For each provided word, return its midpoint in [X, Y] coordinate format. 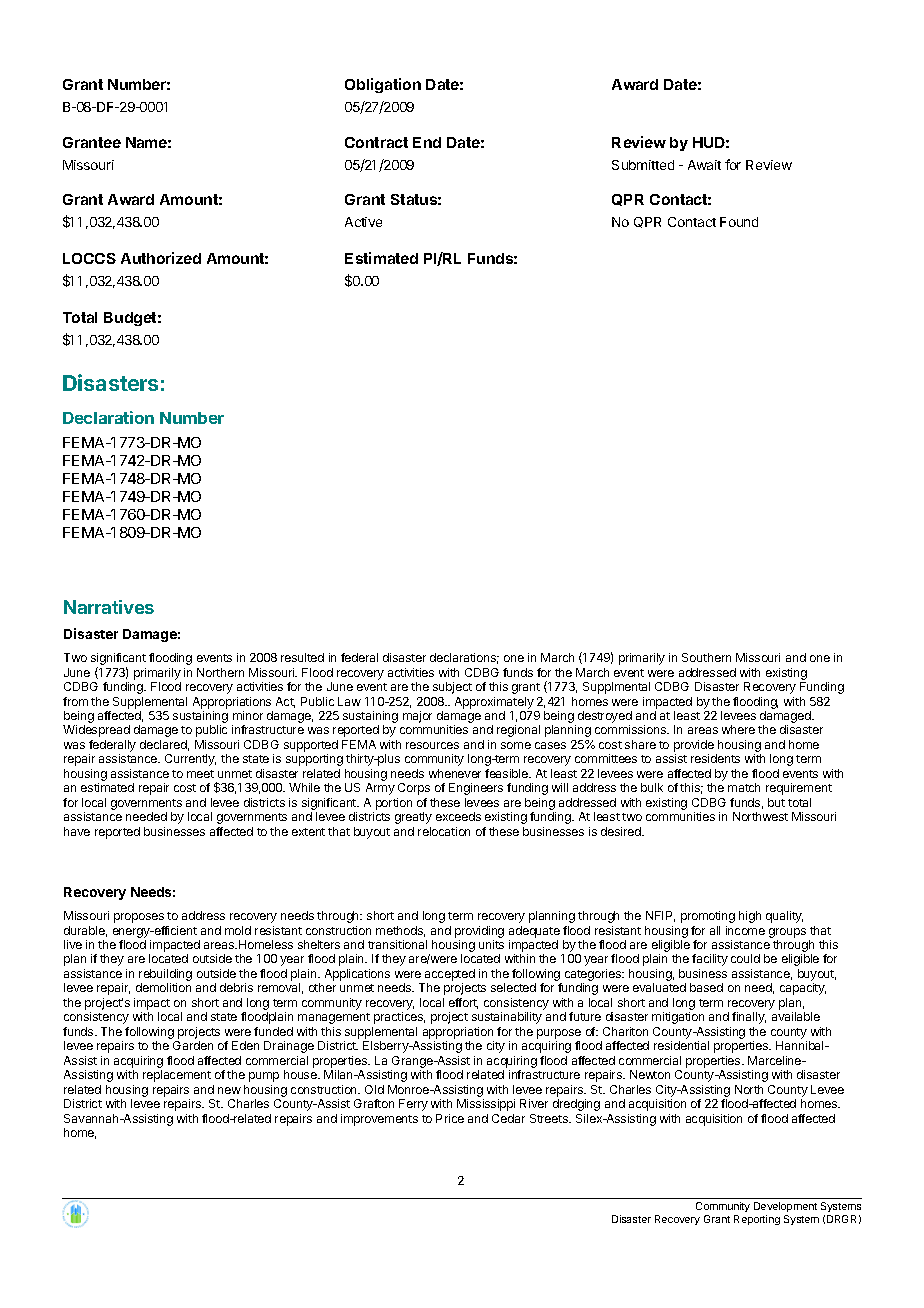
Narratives [109, 607]
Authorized [161, 258]
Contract [376, 142]
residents [715, 758]
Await [704, 165]
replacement [177, 1076]
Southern [706, 657]
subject [452, 688]
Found [739, 222]
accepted [450, 975]
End [427, 142]
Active [363, 222]
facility [710, 960]
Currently [190, 760]
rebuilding [165, 976]
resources [432, 745]
